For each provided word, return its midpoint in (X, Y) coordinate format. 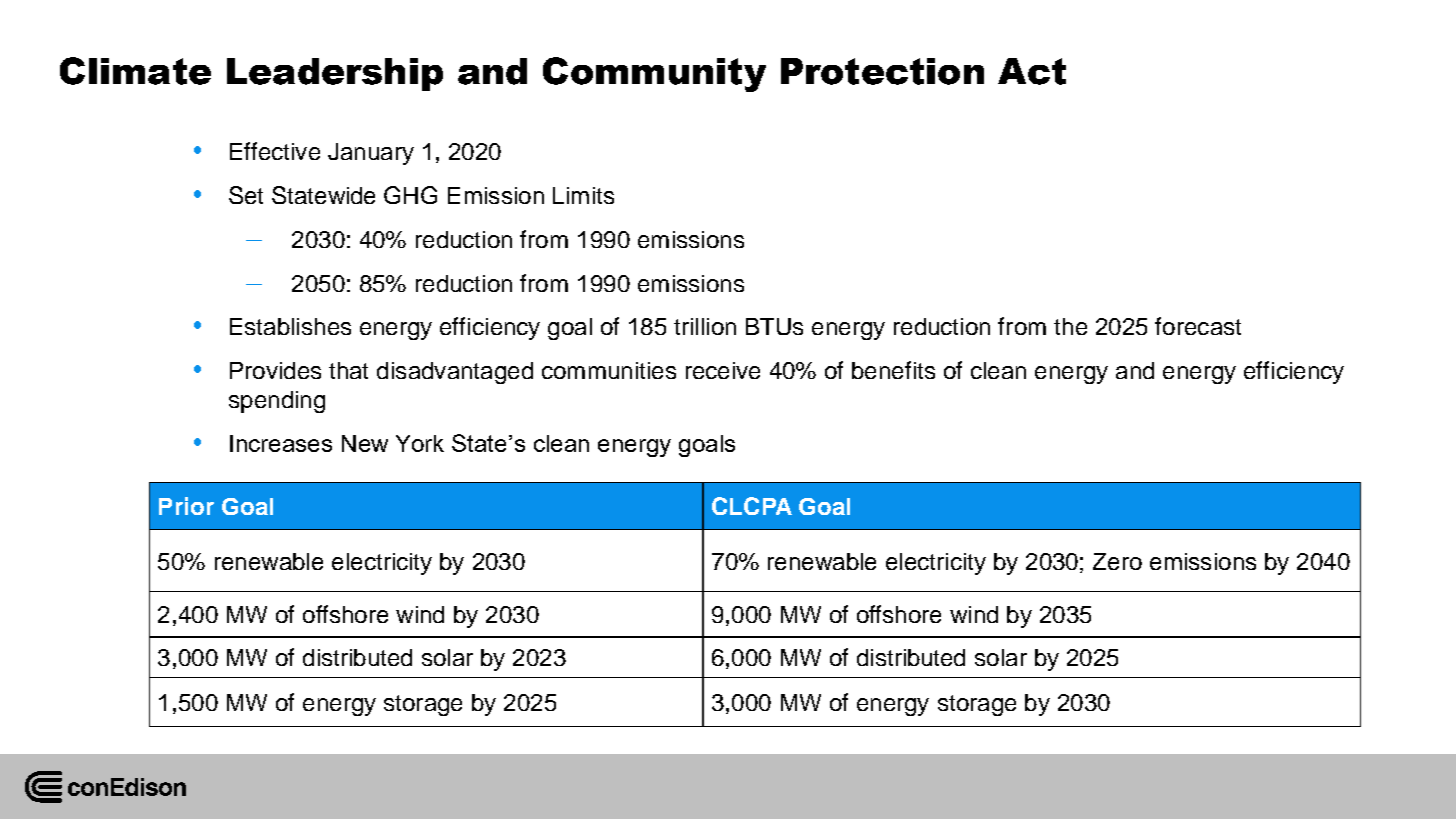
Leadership (335, 74)
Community (654, 74)
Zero (1117, 561)
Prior (186, 506)
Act (1032, 71)
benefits (893, 370)
